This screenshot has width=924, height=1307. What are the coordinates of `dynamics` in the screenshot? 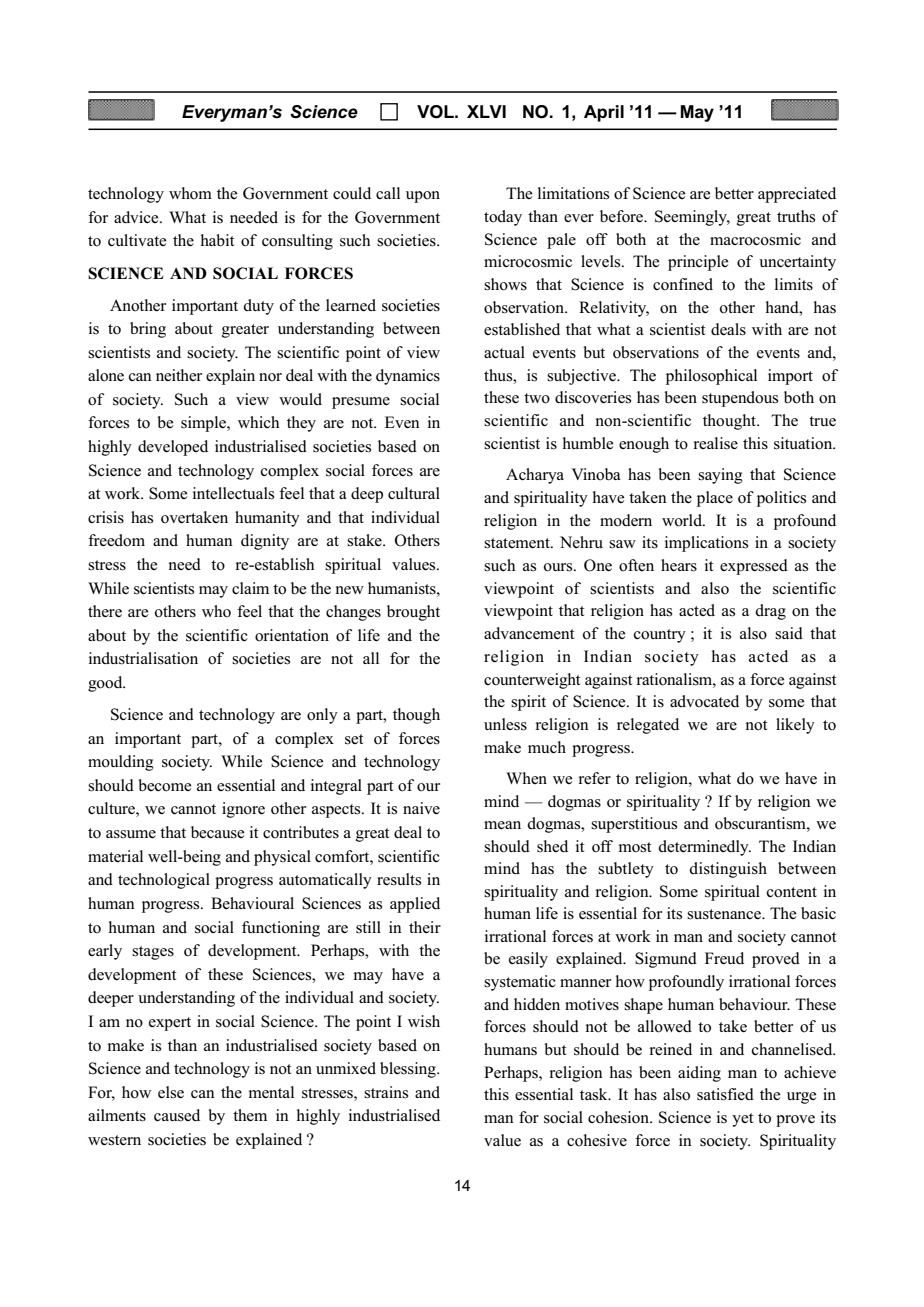 It's located at (408, 377).
